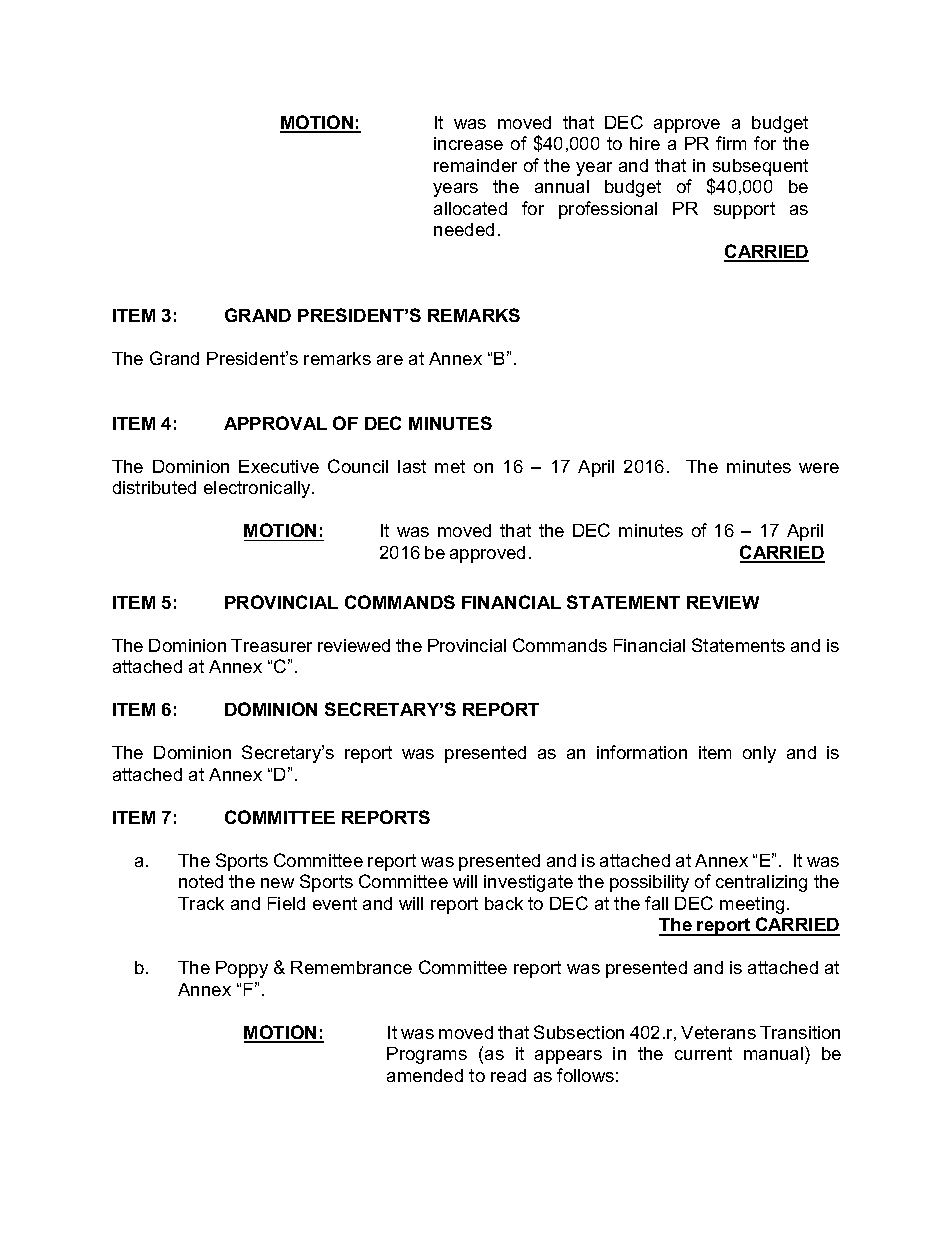 This screenshot has height=1233, width=952. I want to click on remainder, so click(475, 165).
